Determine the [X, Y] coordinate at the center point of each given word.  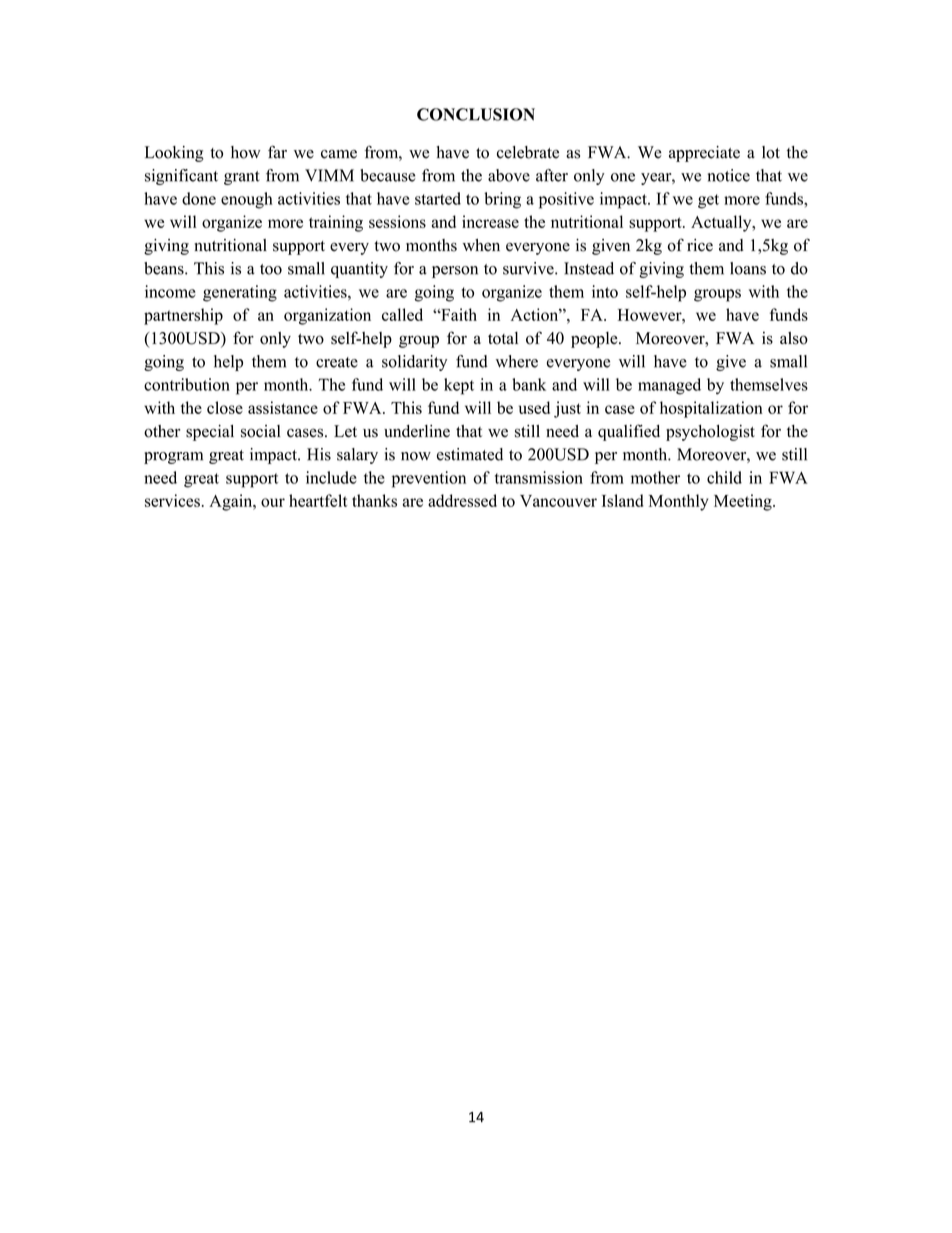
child [724, 477]
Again [232, 502]
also [794, 338]
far [277, 152]
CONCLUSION [476, 114]
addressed [462, 500]
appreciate [704, 154]
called [402, 314]
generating [240, 293]
